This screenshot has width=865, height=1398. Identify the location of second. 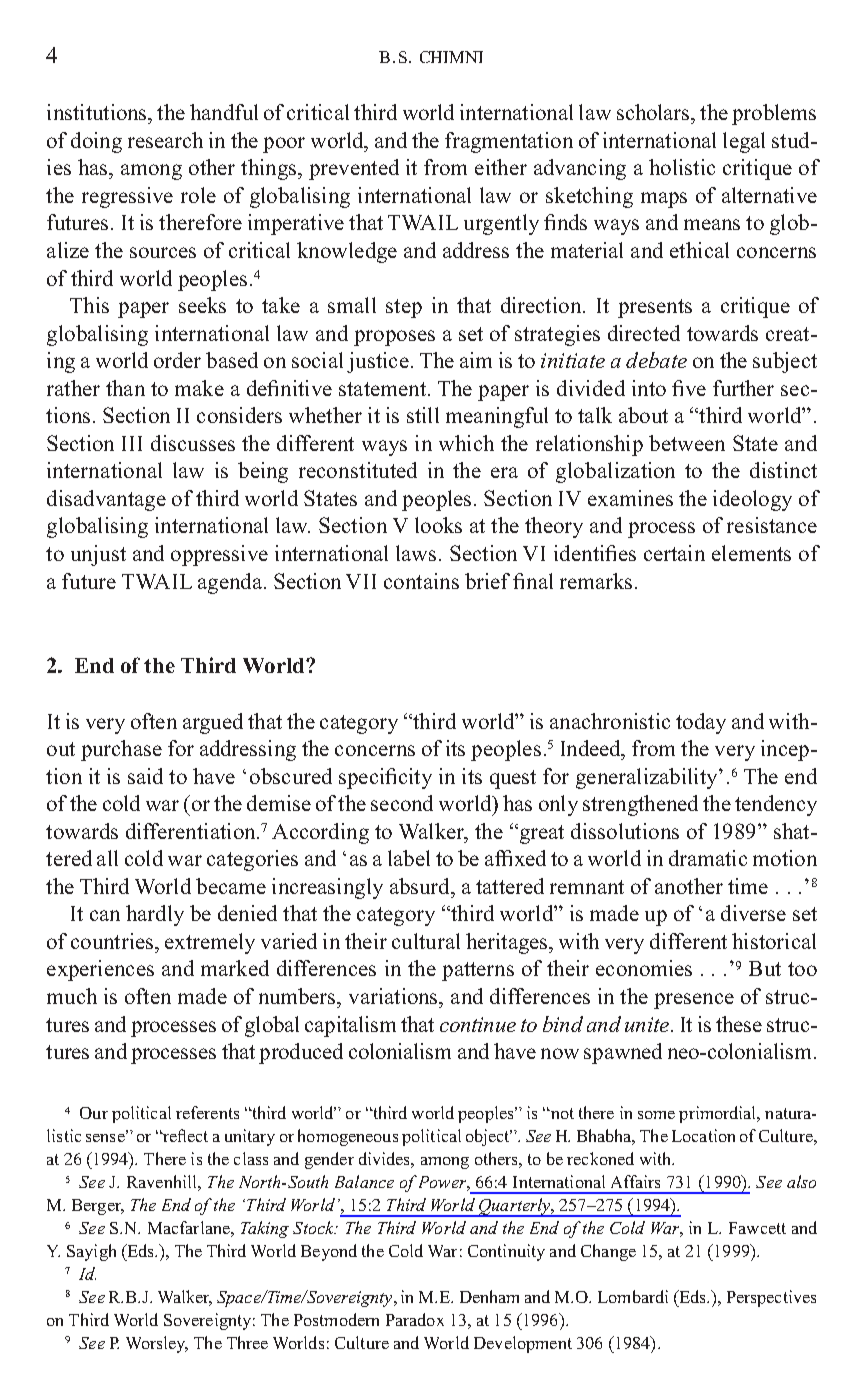
(402, 803).
